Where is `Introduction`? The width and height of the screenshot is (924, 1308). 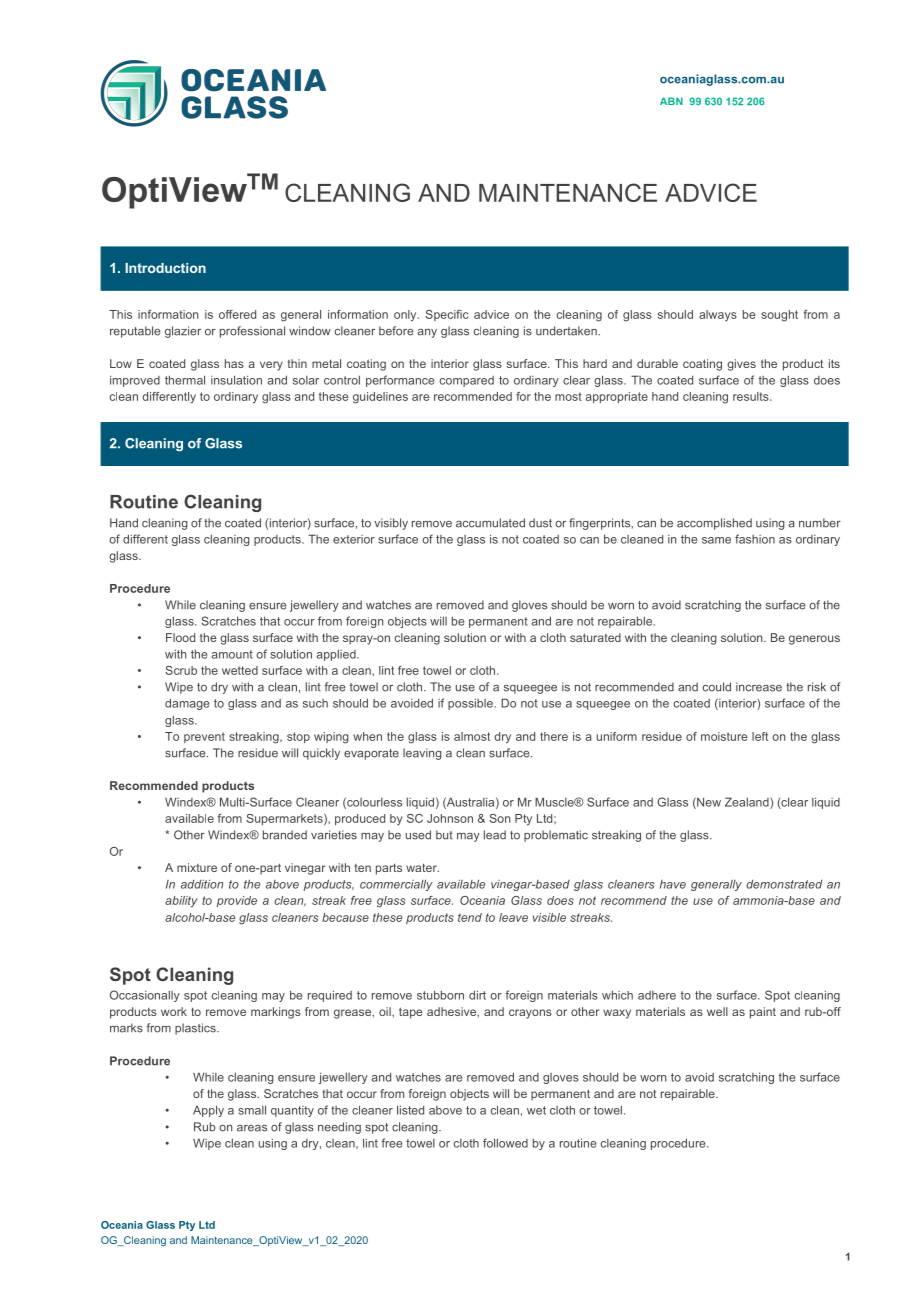 Introduction is located at coordinates (165, 268).
